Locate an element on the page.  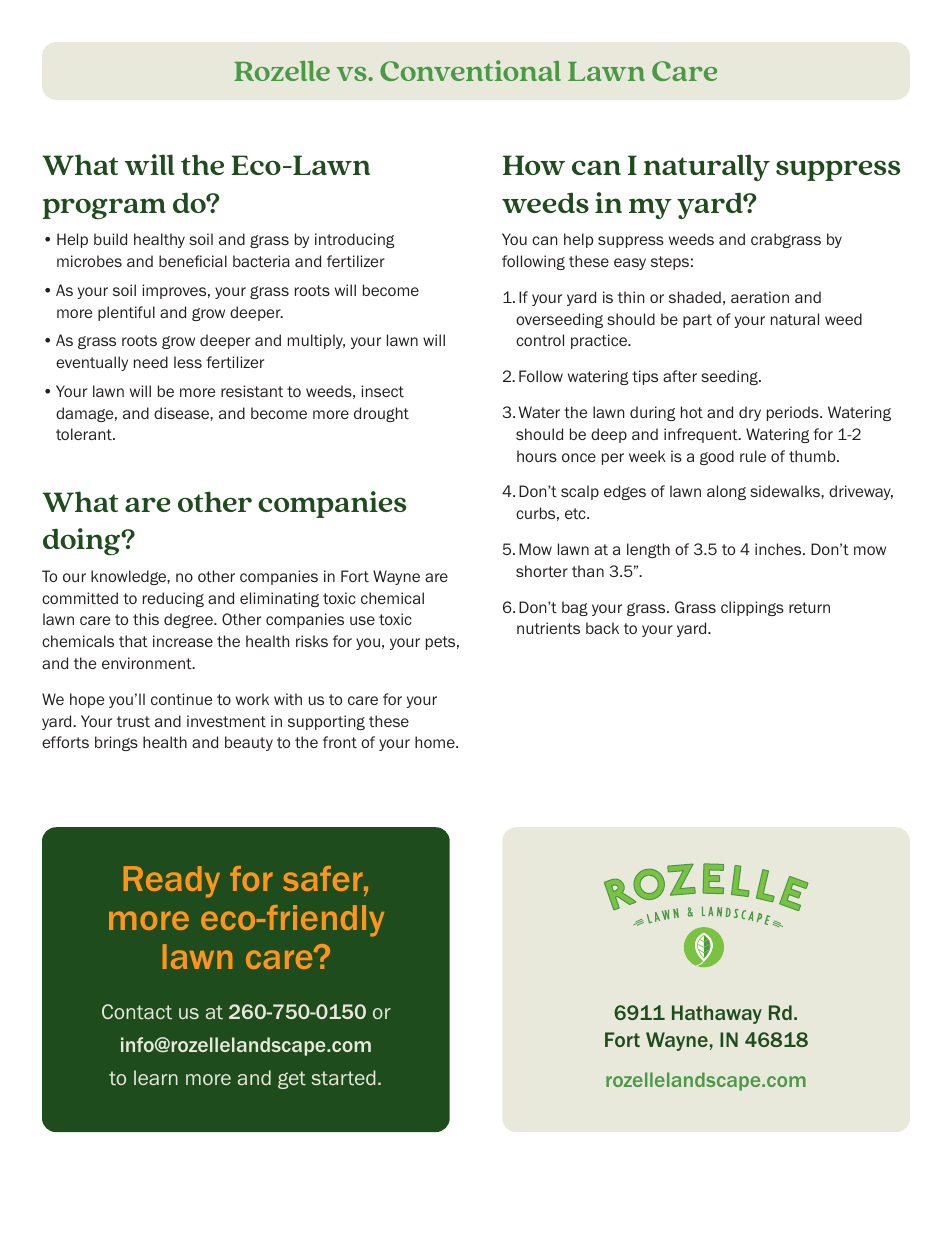
started is located at coordinates (343, 1078).
